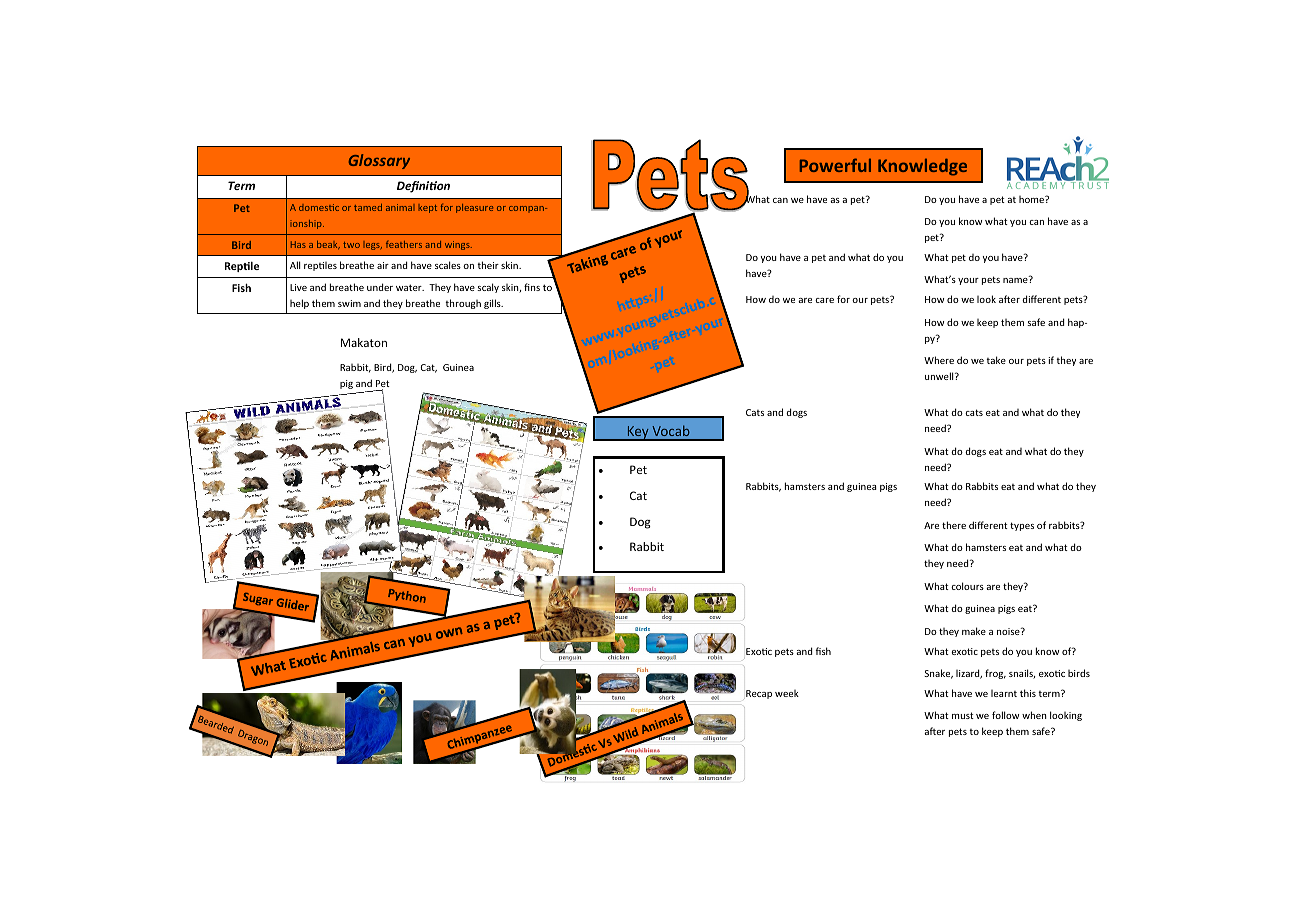 This image has height=924, width=1308. I want to click on your, so click(968, 281).
